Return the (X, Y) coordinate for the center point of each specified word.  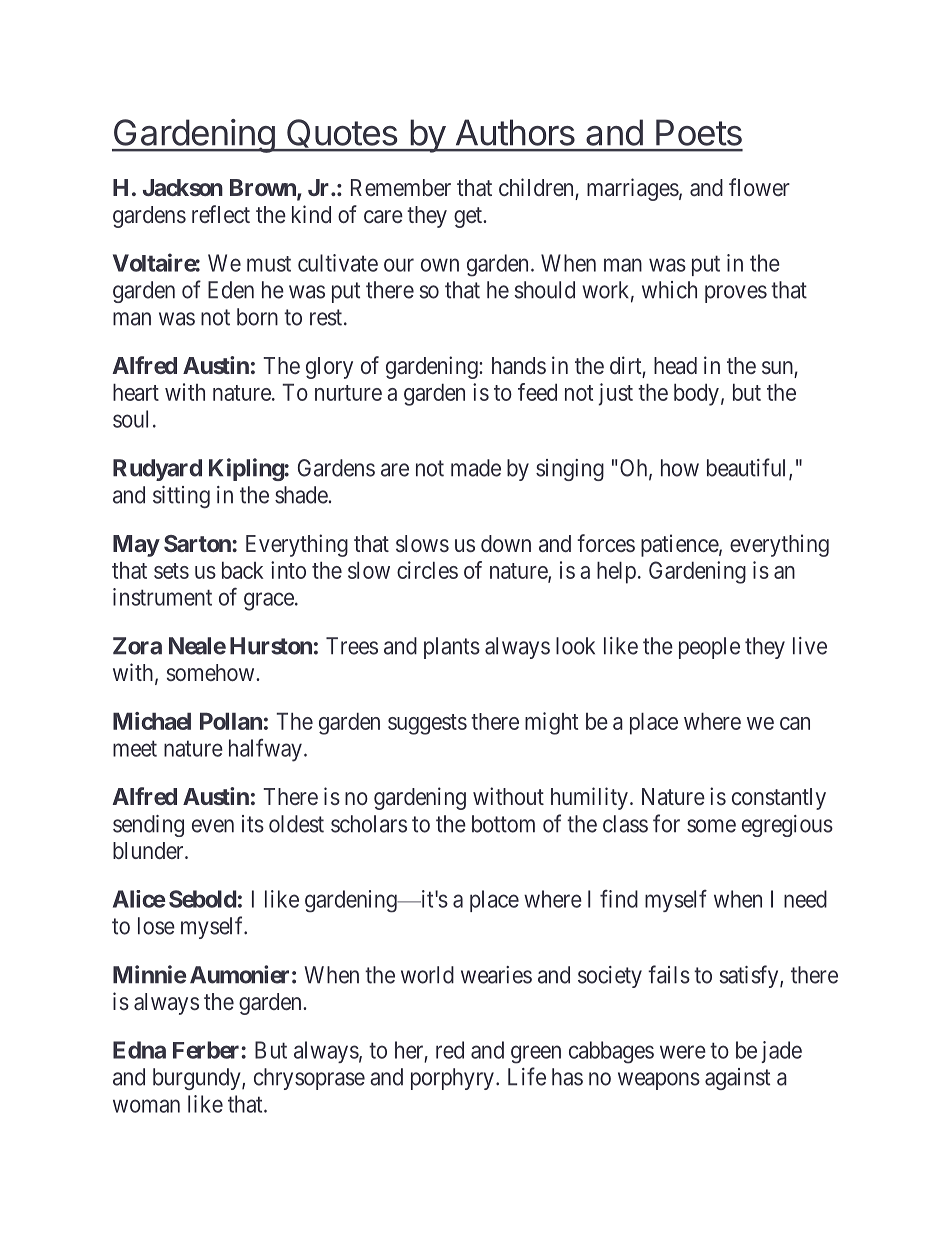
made (476, 468)
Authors (515, 132)
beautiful (748, 468)
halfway (265, 750)
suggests (427, 724)
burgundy (198, 1079)
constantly (779, 799)
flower (759, 187)
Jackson (183, 187)
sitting (181, 497)
